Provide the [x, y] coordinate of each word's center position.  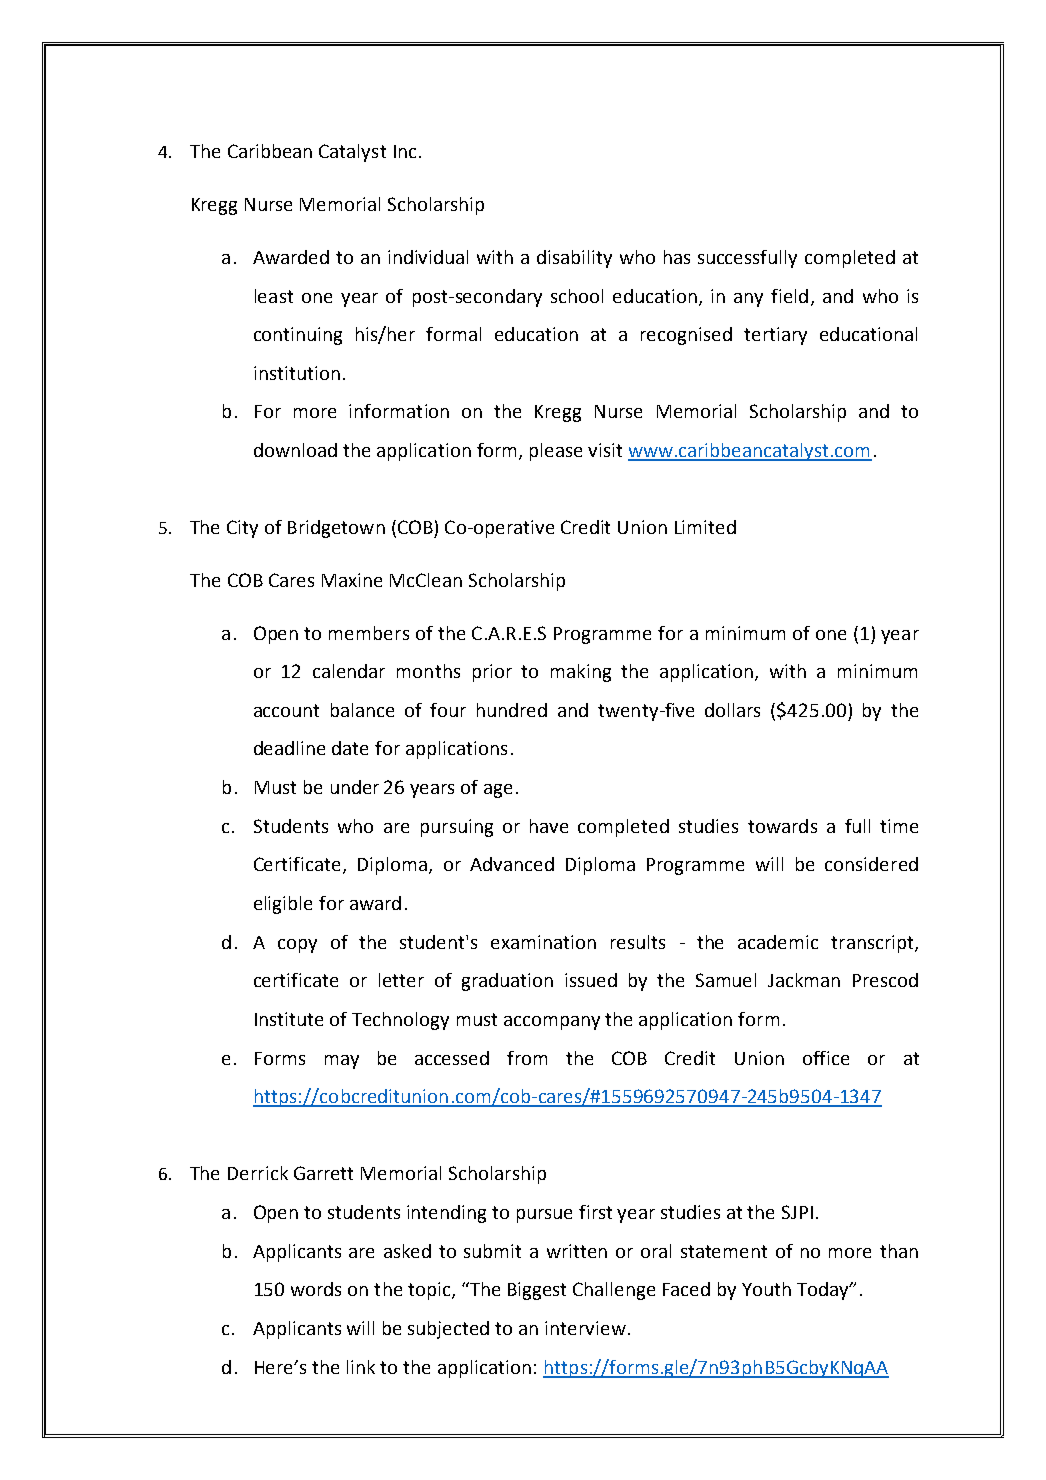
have [549, 826]
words [316, 1289]
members [369, 633]
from [527, 1058]
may [342, 1062]
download [295, 450]
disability [574, 259]
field [789, 296]
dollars [732, 710]
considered [871, 864]
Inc [405, 151]
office [826, 1058]
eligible [283, 905]
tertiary [775, 336]
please [556, 452]
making [581, 673]
